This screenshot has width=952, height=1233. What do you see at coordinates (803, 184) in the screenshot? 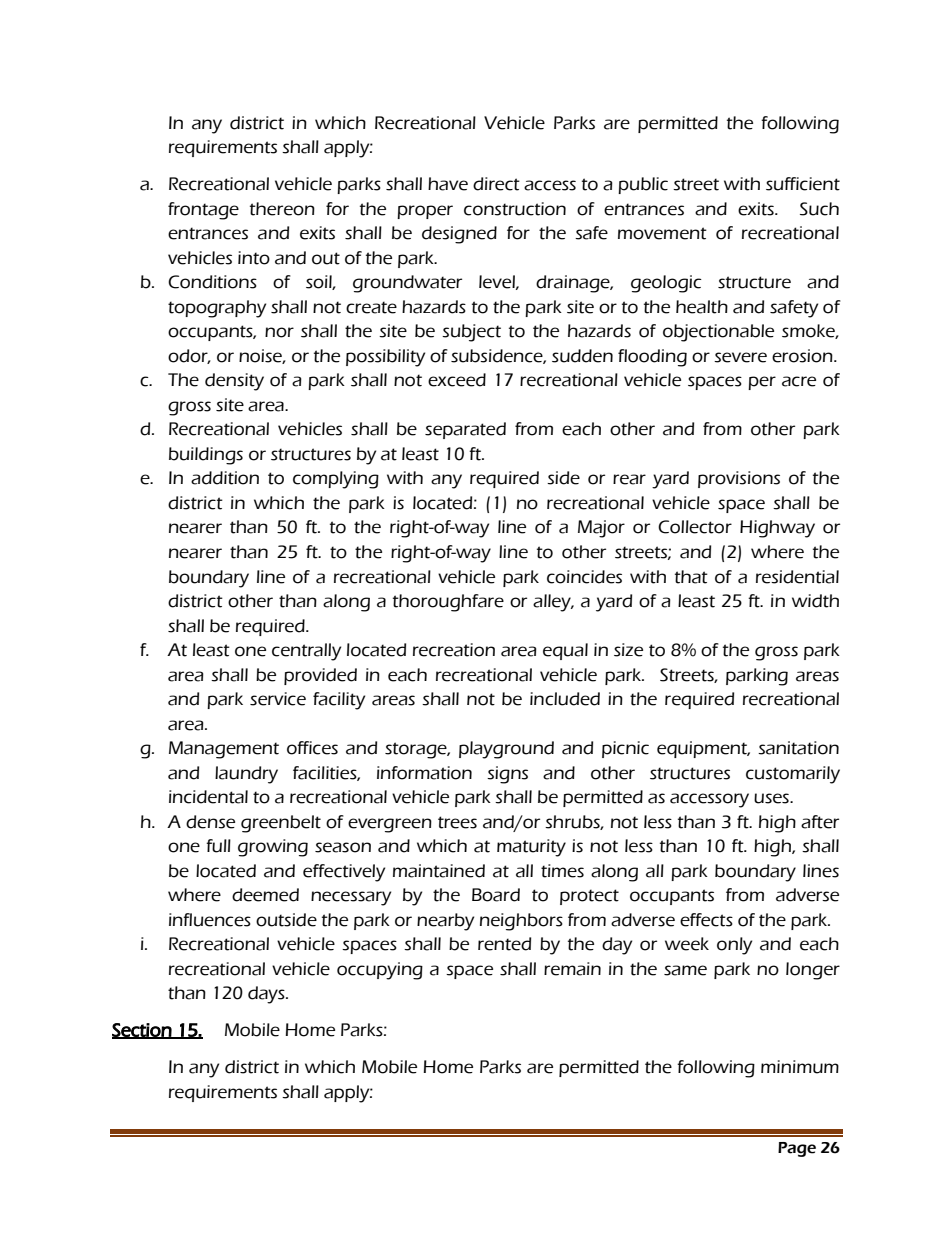
I see `sufficient` at bounding box center [803, 184].
